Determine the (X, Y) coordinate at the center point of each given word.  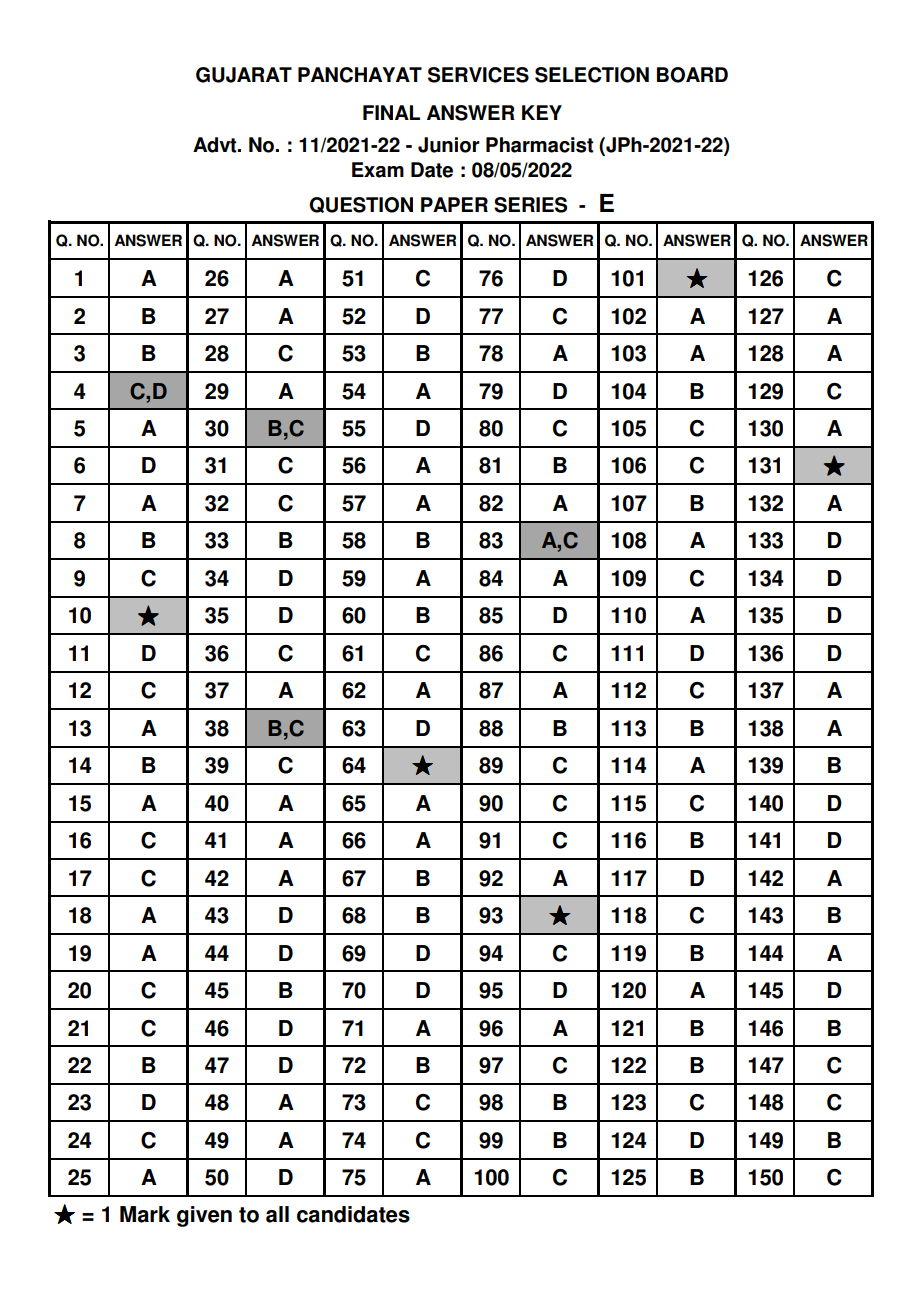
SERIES (530, 205)
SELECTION (592, 75)
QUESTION (361, 205)
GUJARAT (244, 75)
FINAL (391, 112)
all (277, 1214)
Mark (145, 1214)
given (204, 1216)
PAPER (454, 204)
